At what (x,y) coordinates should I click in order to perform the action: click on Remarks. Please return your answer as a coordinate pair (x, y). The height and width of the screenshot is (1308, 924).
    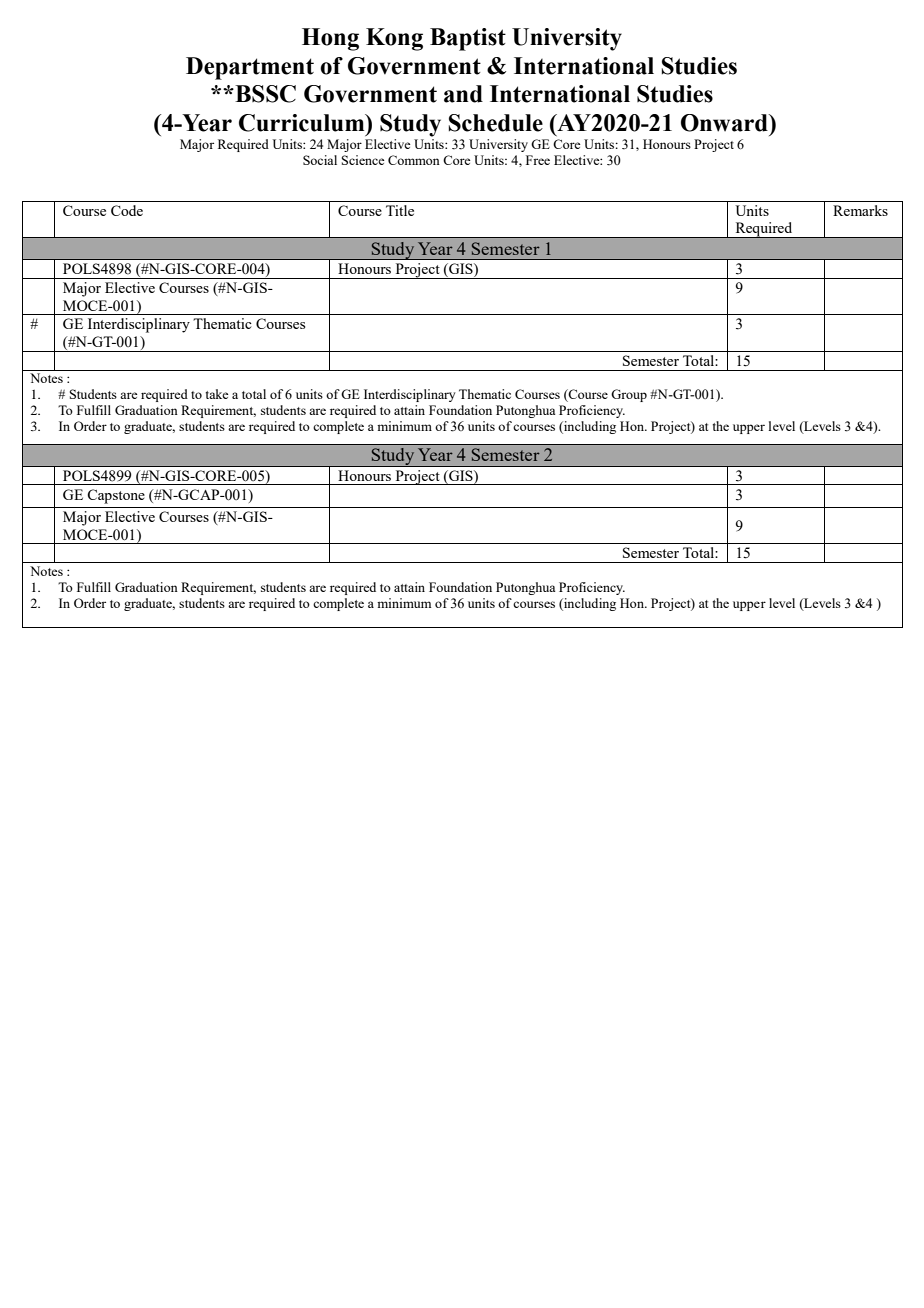
    Looking at the image, I should click on (860, 210).
